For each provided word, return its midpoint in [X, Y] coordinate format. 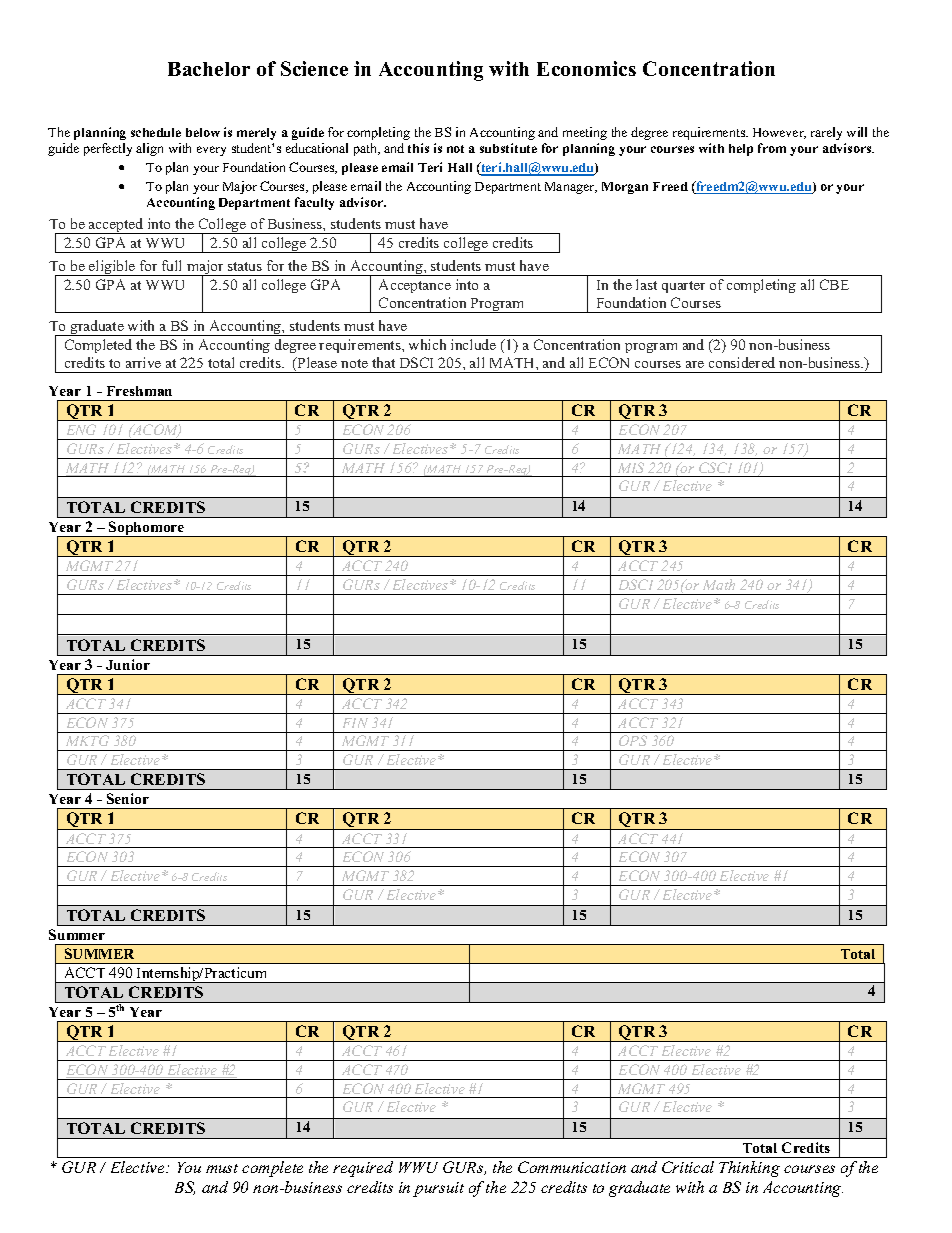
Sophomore [147, 529]
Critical [688, 1167]
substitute [508, 148]
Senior [128, 798]
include [473, 344]
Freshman [139, 391]
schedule [156, 132]
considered [742, 362]
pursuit [438, 1189]
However [779, 133]
